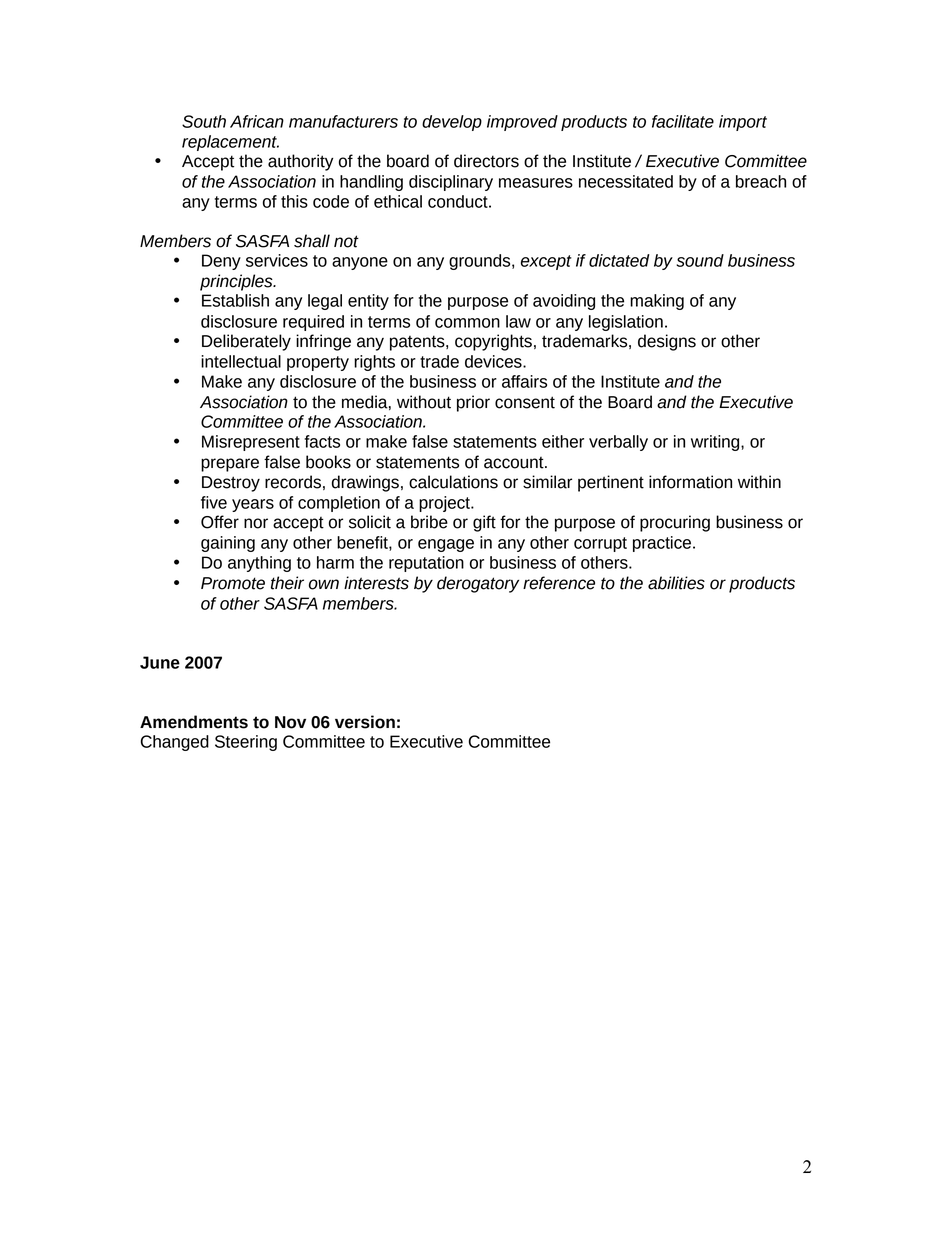  Describe the element at coordinates (452, 123) in the screenshot. I see `develop` at that location.
